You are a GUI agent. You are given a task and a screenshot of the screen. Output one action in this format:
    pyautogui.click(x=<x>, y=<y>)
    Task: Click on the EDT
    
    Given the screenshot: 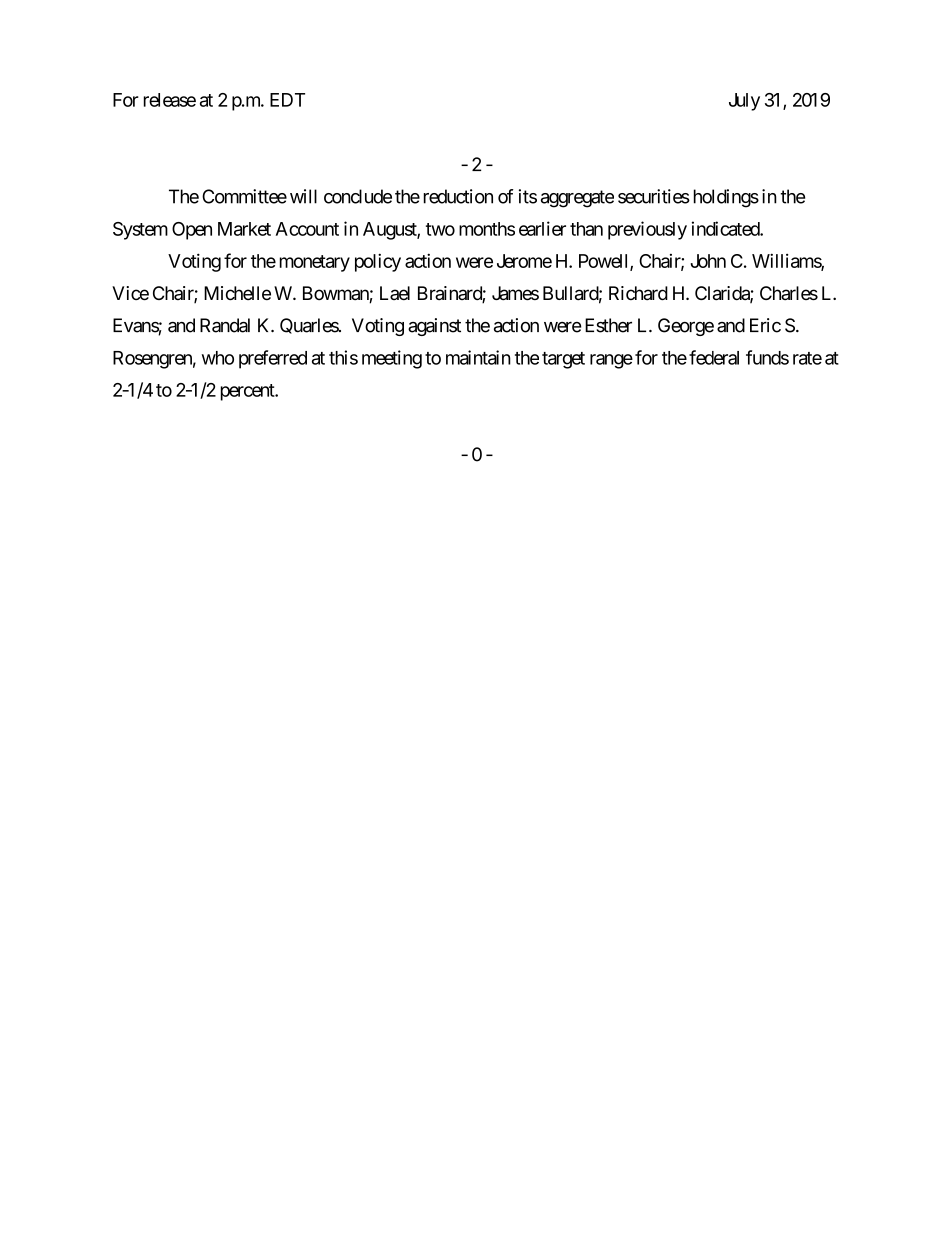 What is the action you would take?
    pyautogui.click(x=287, y=100)
